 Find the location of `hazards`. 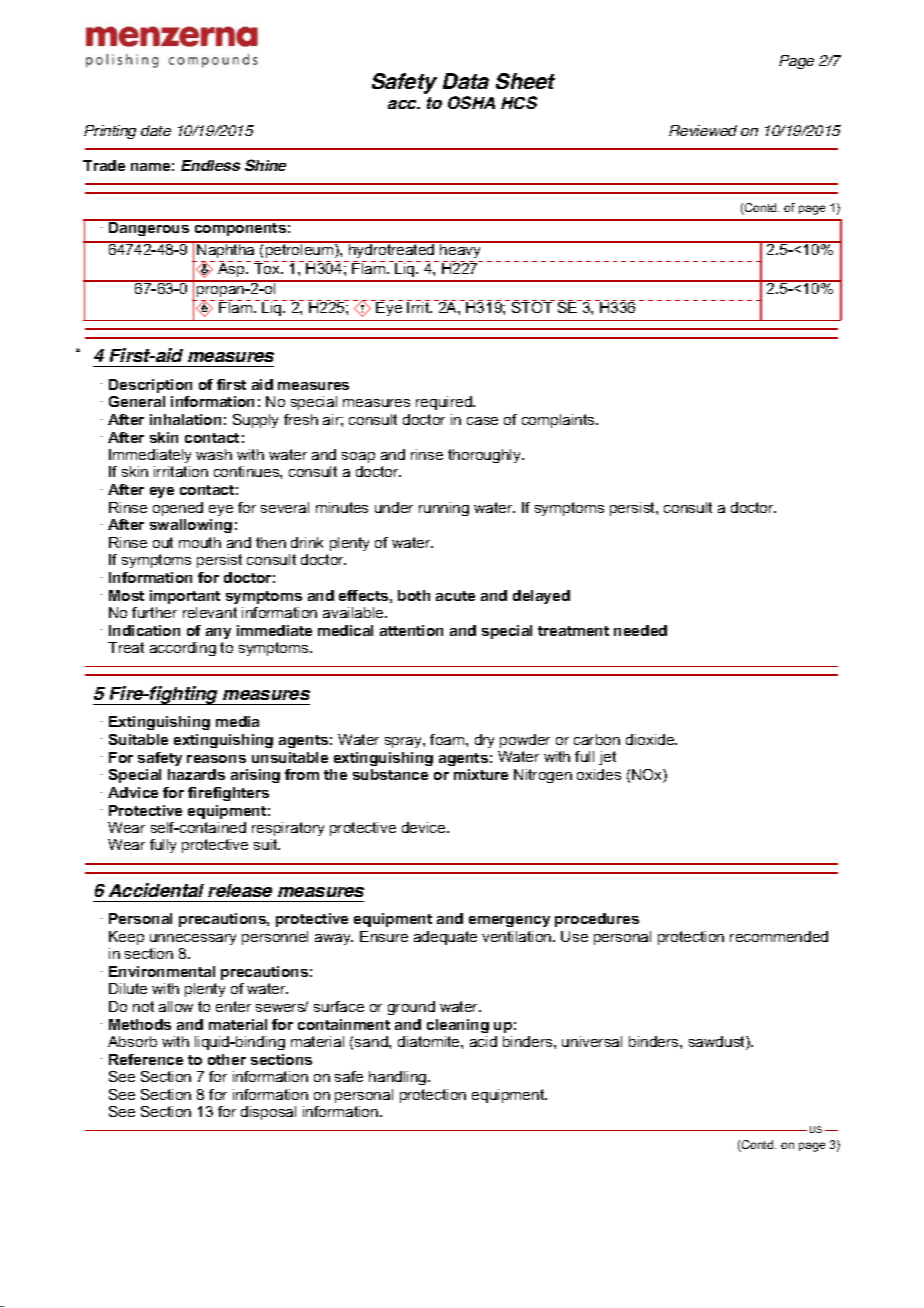

hazards is located at coordinates (196, 774).
